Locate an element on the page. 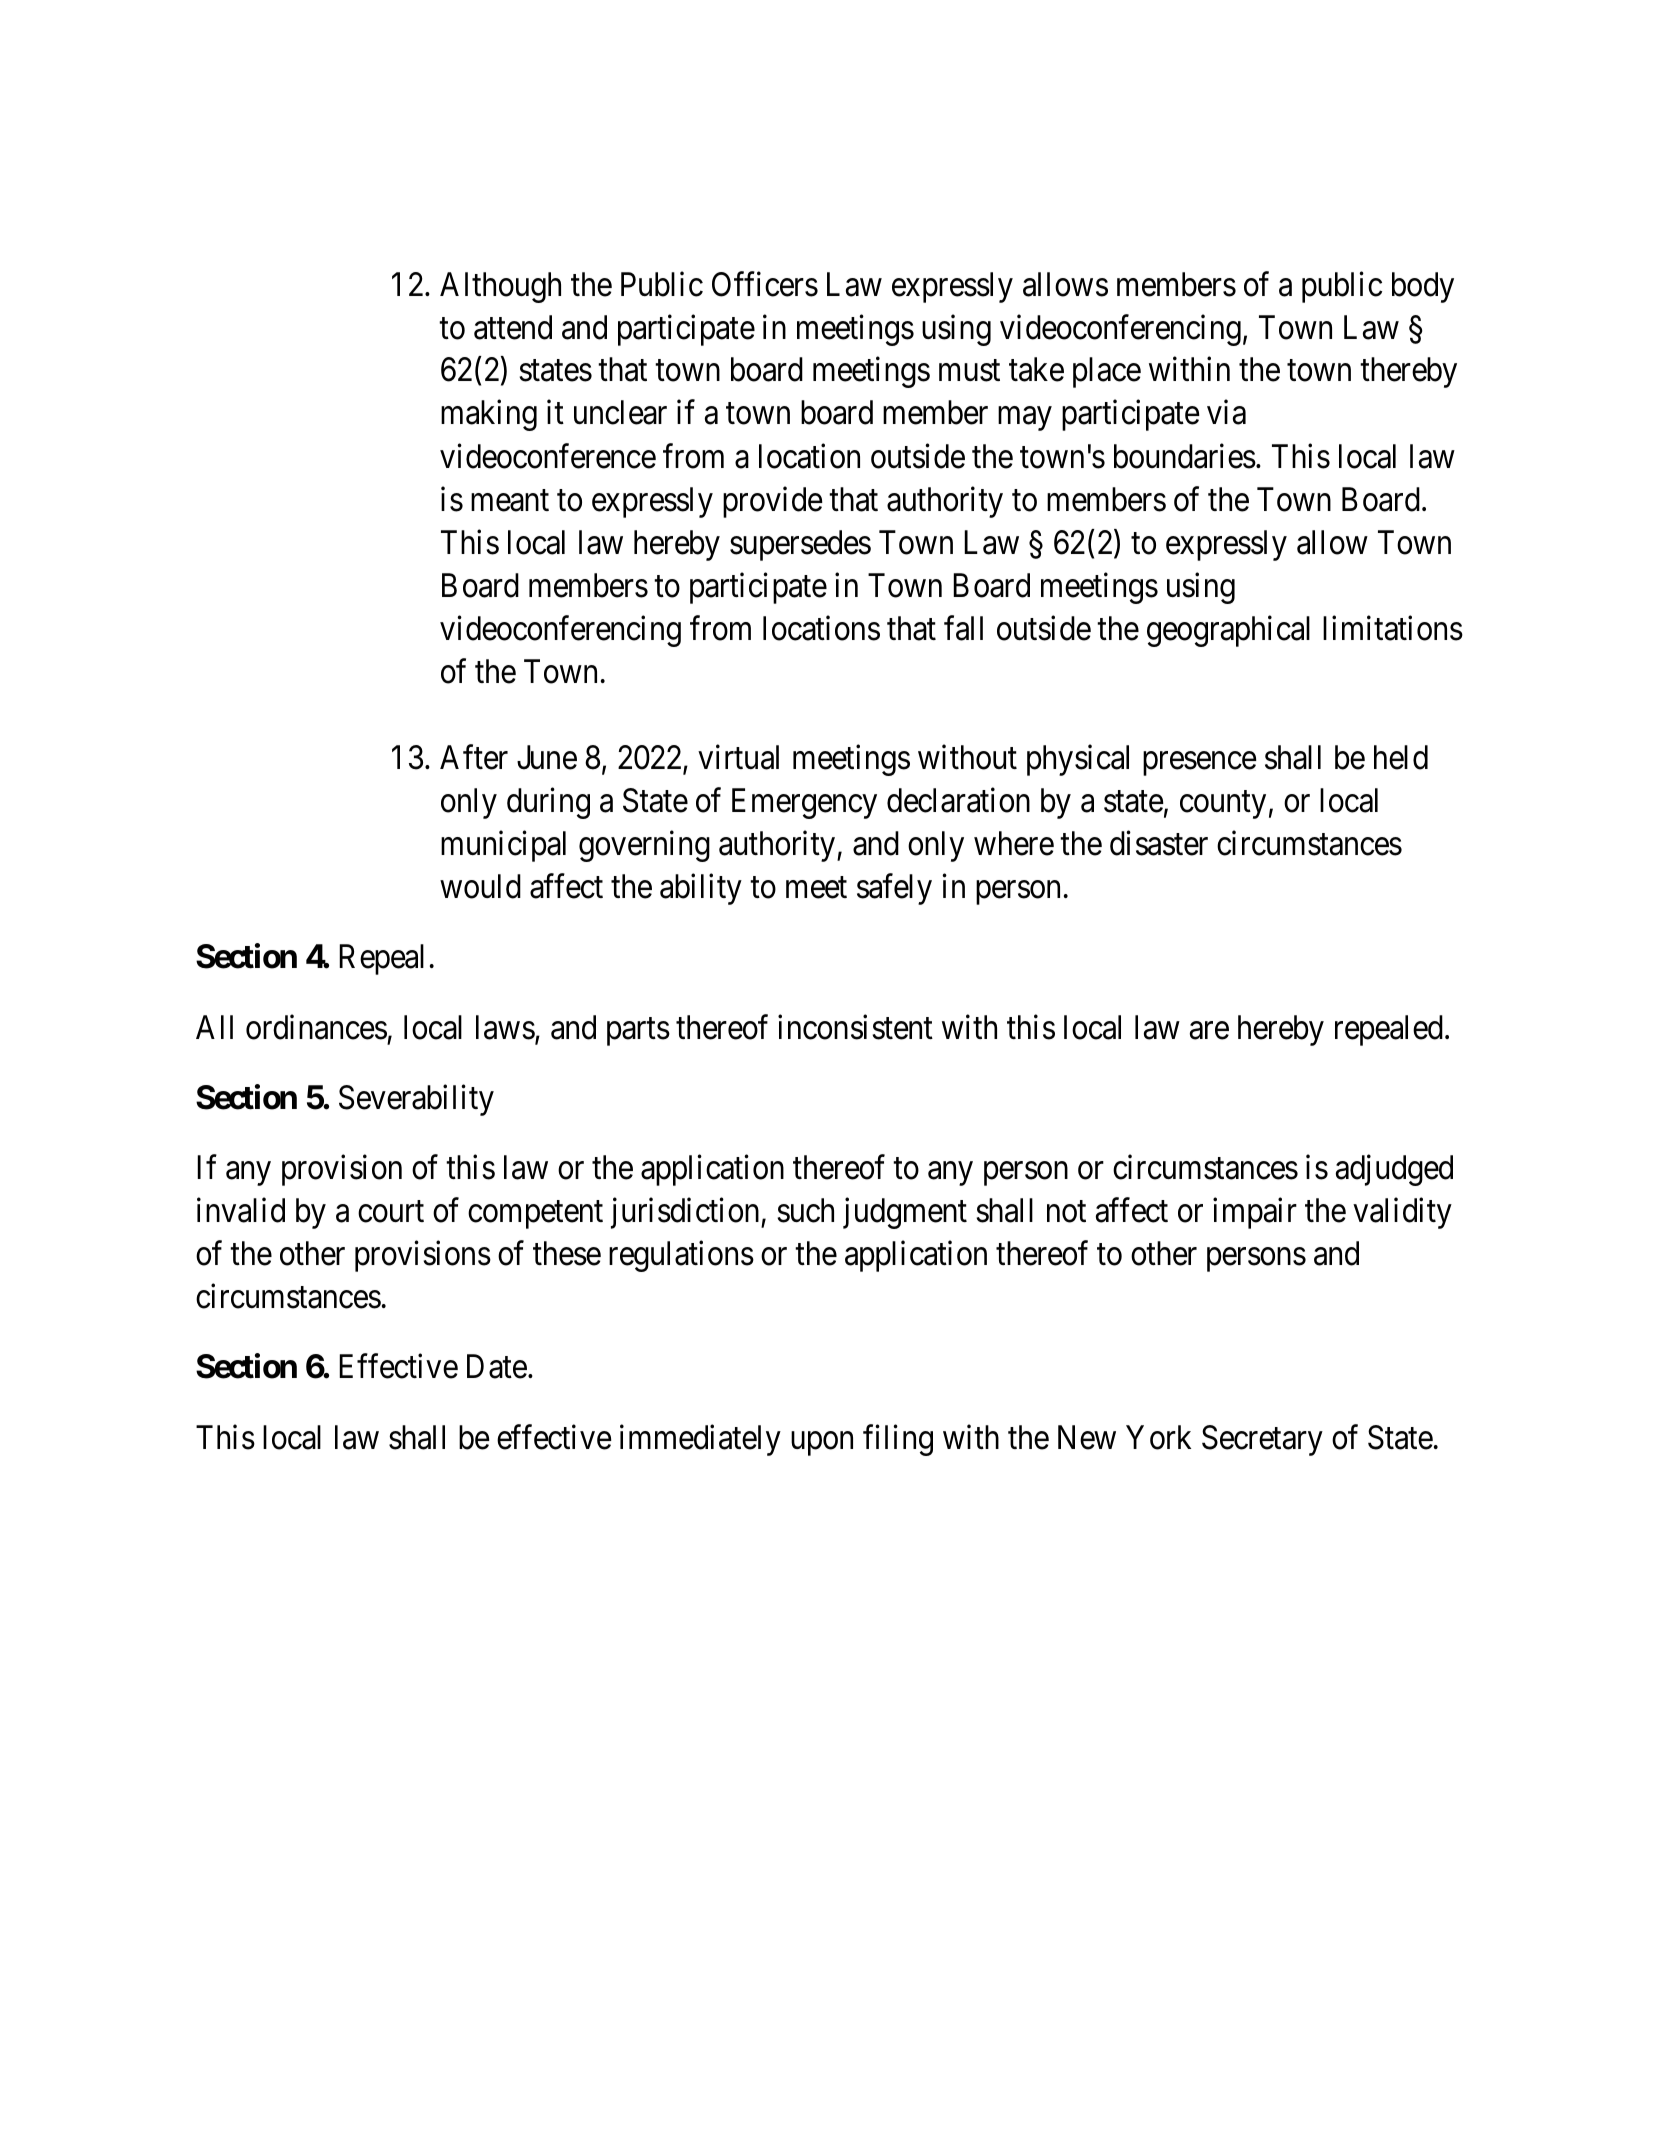 The width and height of the image is (1661, 2149). inconsistent is located at coordinates (855, 1027).
